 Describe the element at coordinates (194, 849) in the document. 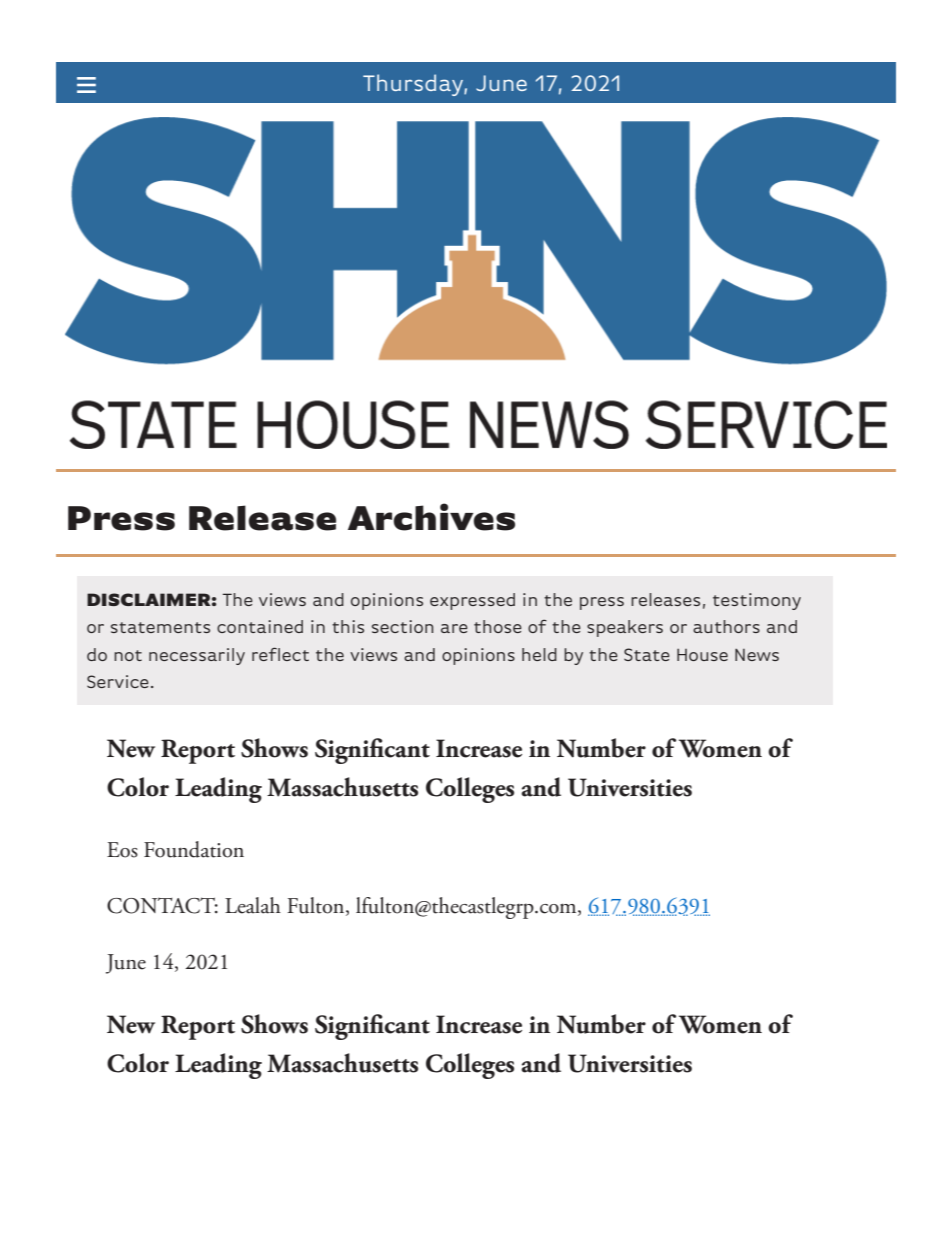

I see `Foundation` at that location.
